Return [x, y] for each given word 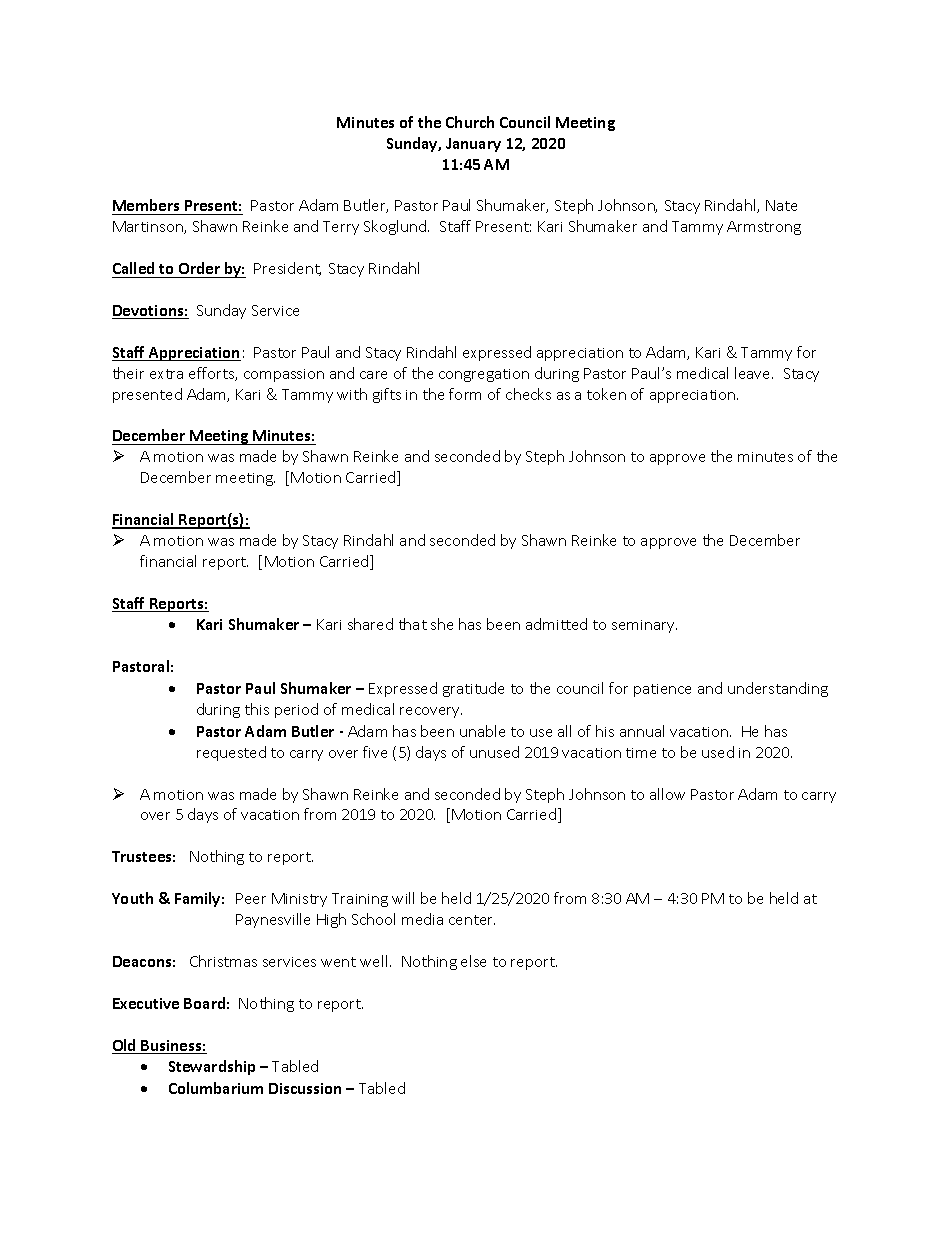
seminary [644, 626]
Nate [781, 205]
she [442, 624]
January [473, 145]
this [257, 709]
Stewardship [212, 1067]
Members [147, 207]
